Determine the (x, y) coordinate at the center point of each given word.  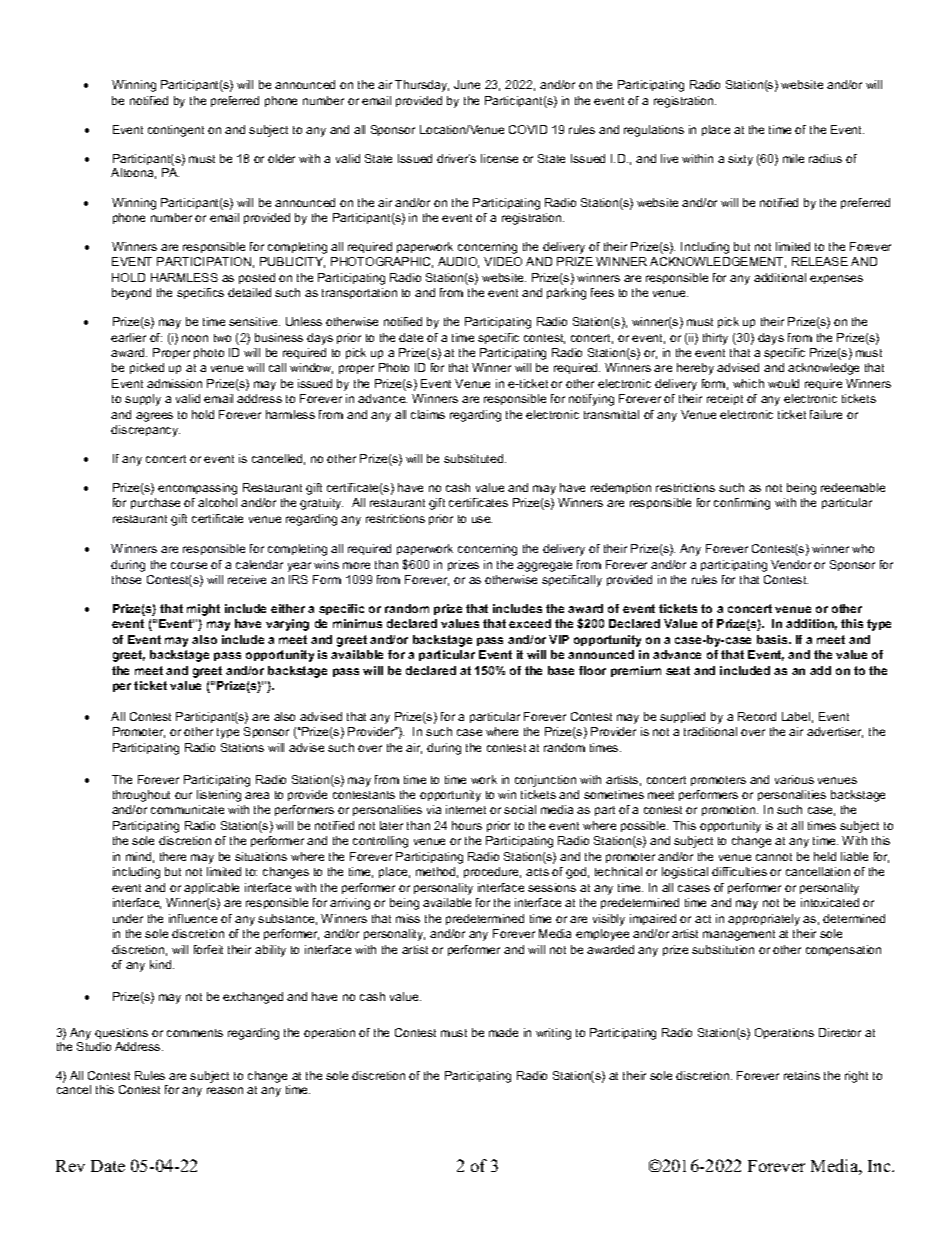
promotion (730, 810)
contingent (176, 131)
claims (428, 414)
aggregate (544, 566)
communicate (187, 809)
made (503, 1032)
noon (195, 338)
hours (467, 825)
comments (195, 1033)
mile (793, 158)
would (783, 383)
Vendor (791, 564)
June (467, 84)
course (189, 565)
